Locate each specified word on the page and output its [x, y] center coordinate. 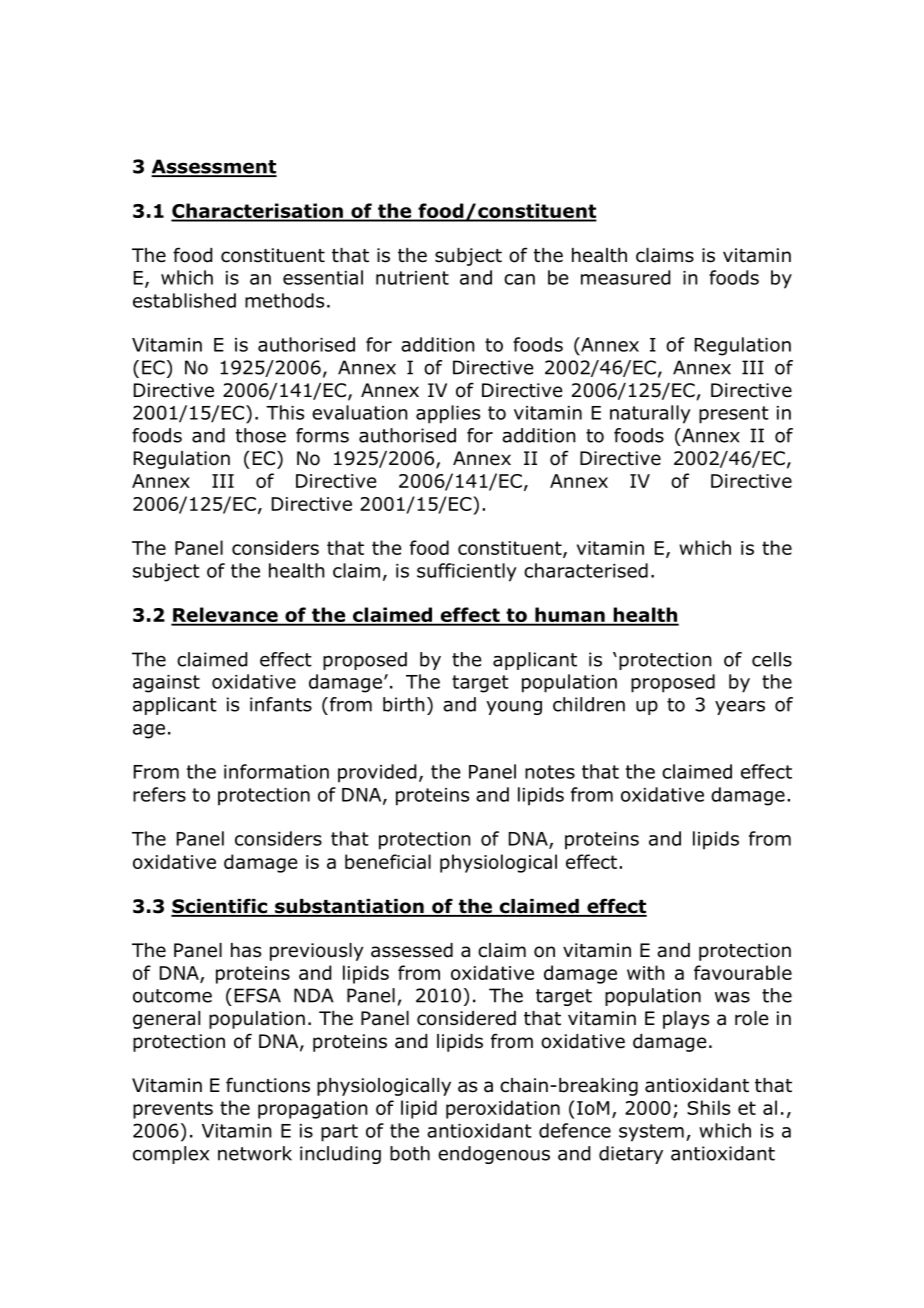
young [514, 708]
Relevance [225, 616]
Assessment [214, 167]
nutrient [412, 278]
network [255, 1153]
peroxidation [503, 1109]
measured [625, 277]
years [740, 708]
